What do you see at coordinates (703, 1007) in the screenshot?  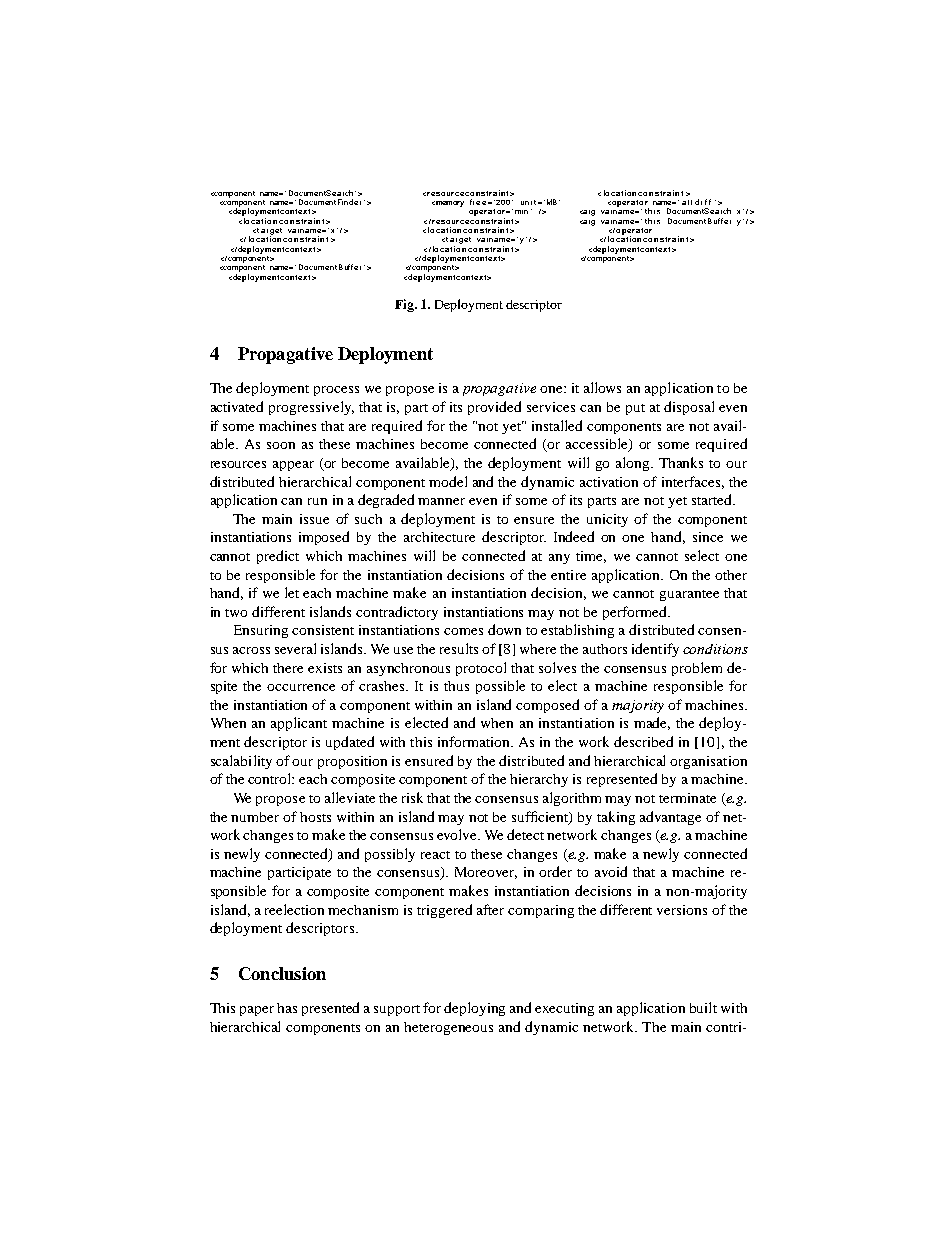 I see `built` at bounding box center [703, 1007].
